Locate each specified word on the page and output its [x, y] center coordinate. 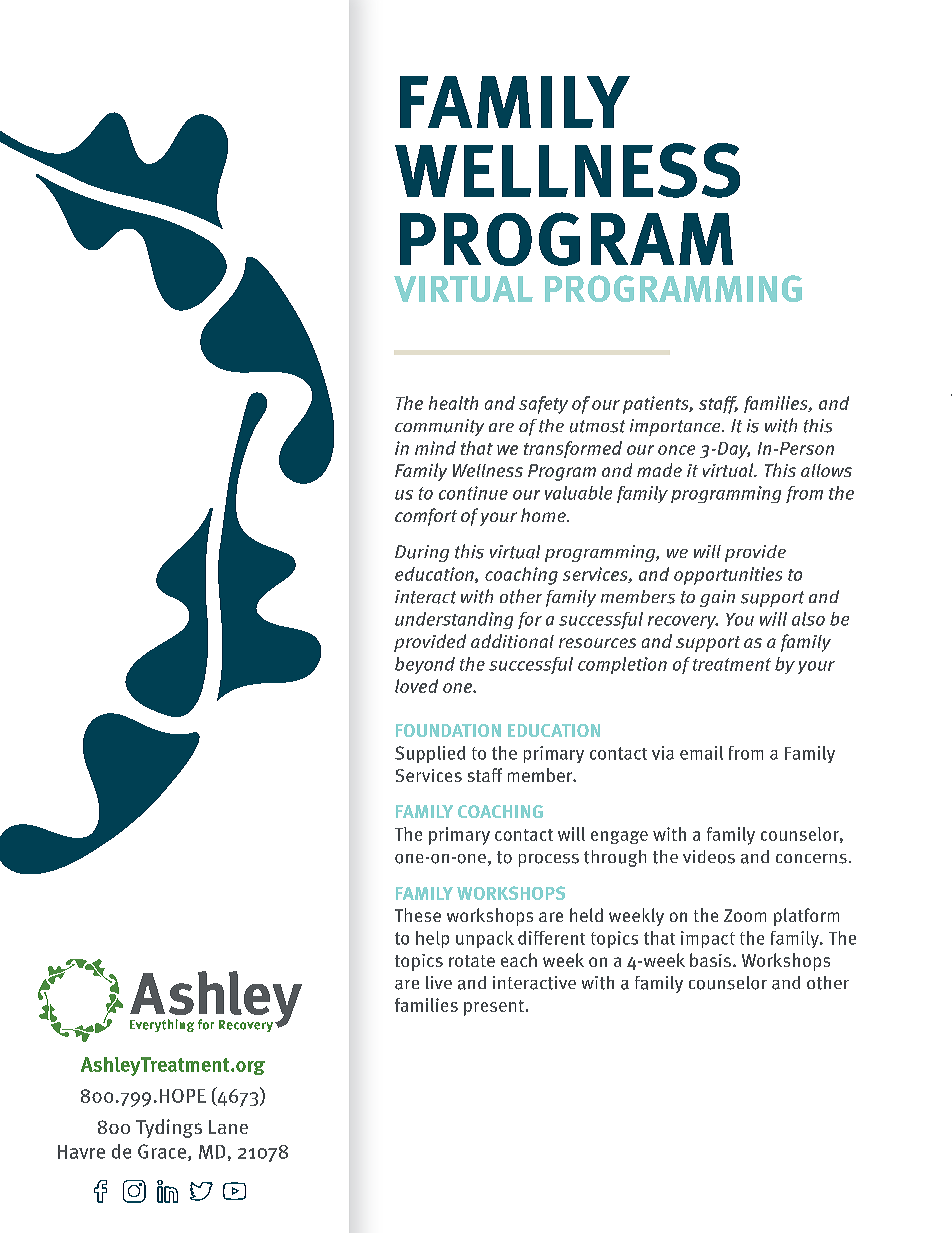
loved [416, 686]
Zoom [745, 915]
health [453, 403]
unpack [485, 939]
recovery [683, 622]
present [494, 1008]
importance [676, 427]
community [439, 427]
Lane [228, 1127]
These [418, 915]
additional [512, 641]
